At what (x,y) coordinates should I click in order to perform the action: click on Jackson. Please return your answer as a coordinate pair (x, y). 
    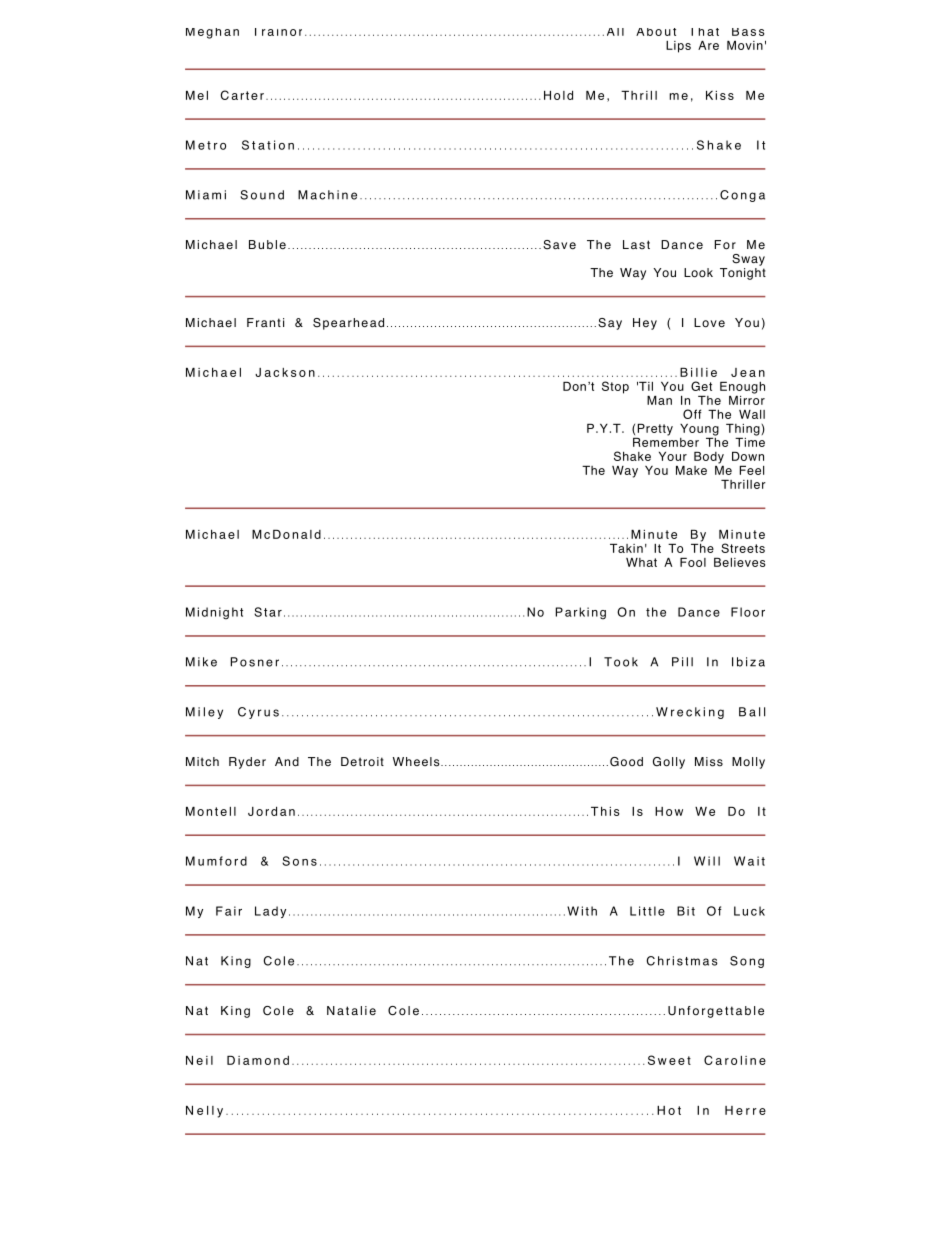
    Looking at the image, I should click on (285, 372).
